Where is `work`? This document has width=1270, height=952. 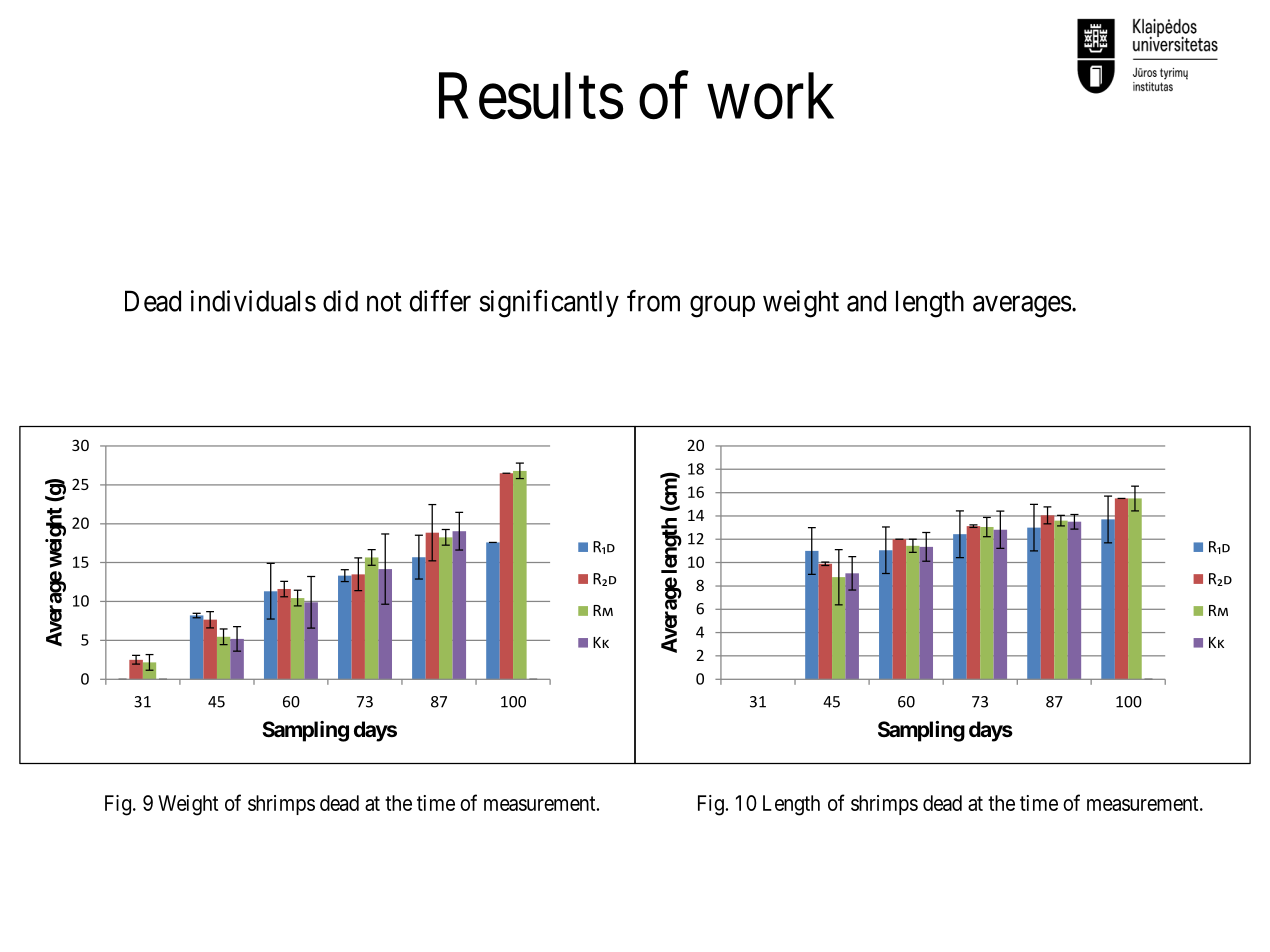
work is located at coordinates (770, 96).
